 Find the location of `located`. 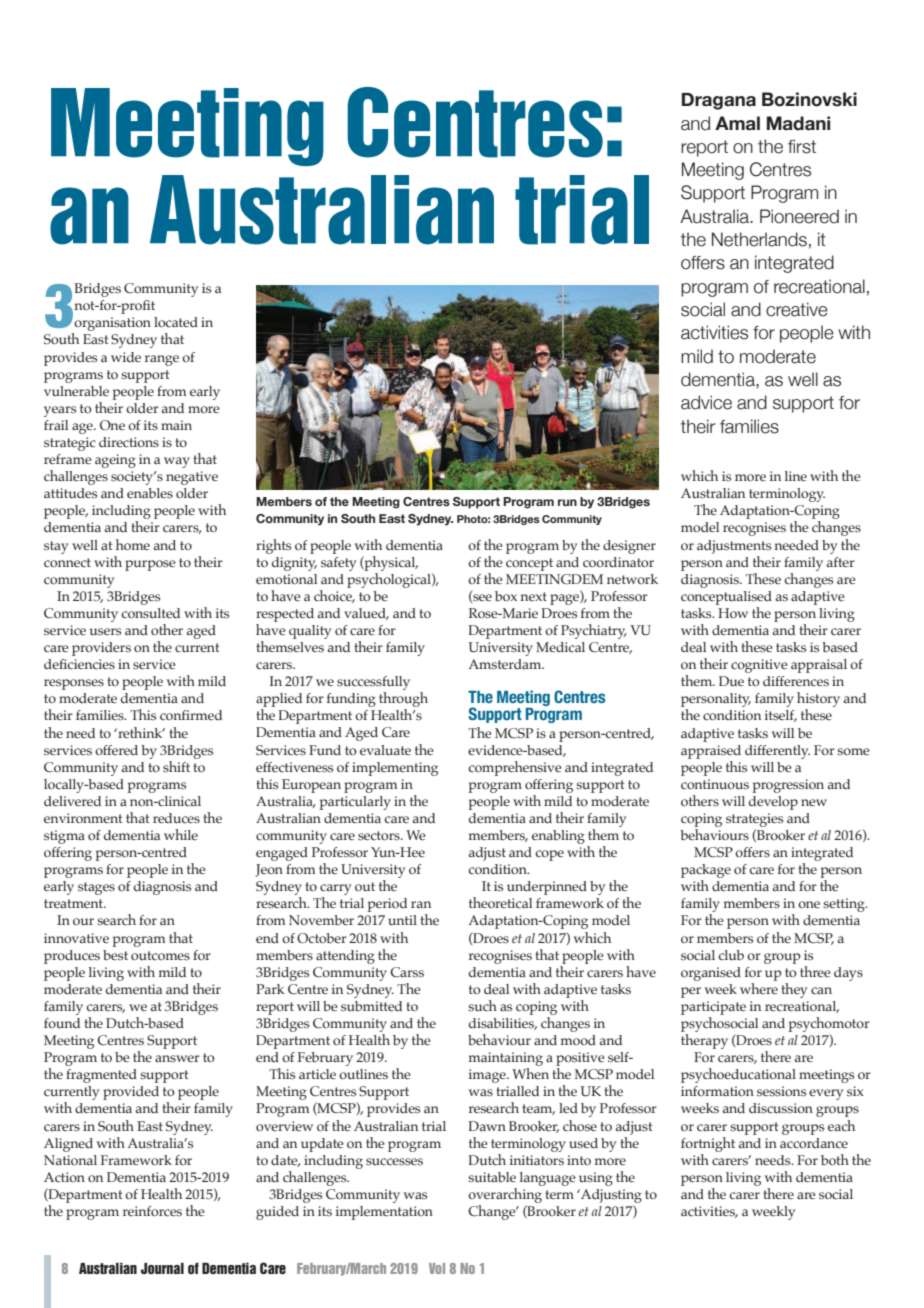

located is located at coordinates (176, 322).
